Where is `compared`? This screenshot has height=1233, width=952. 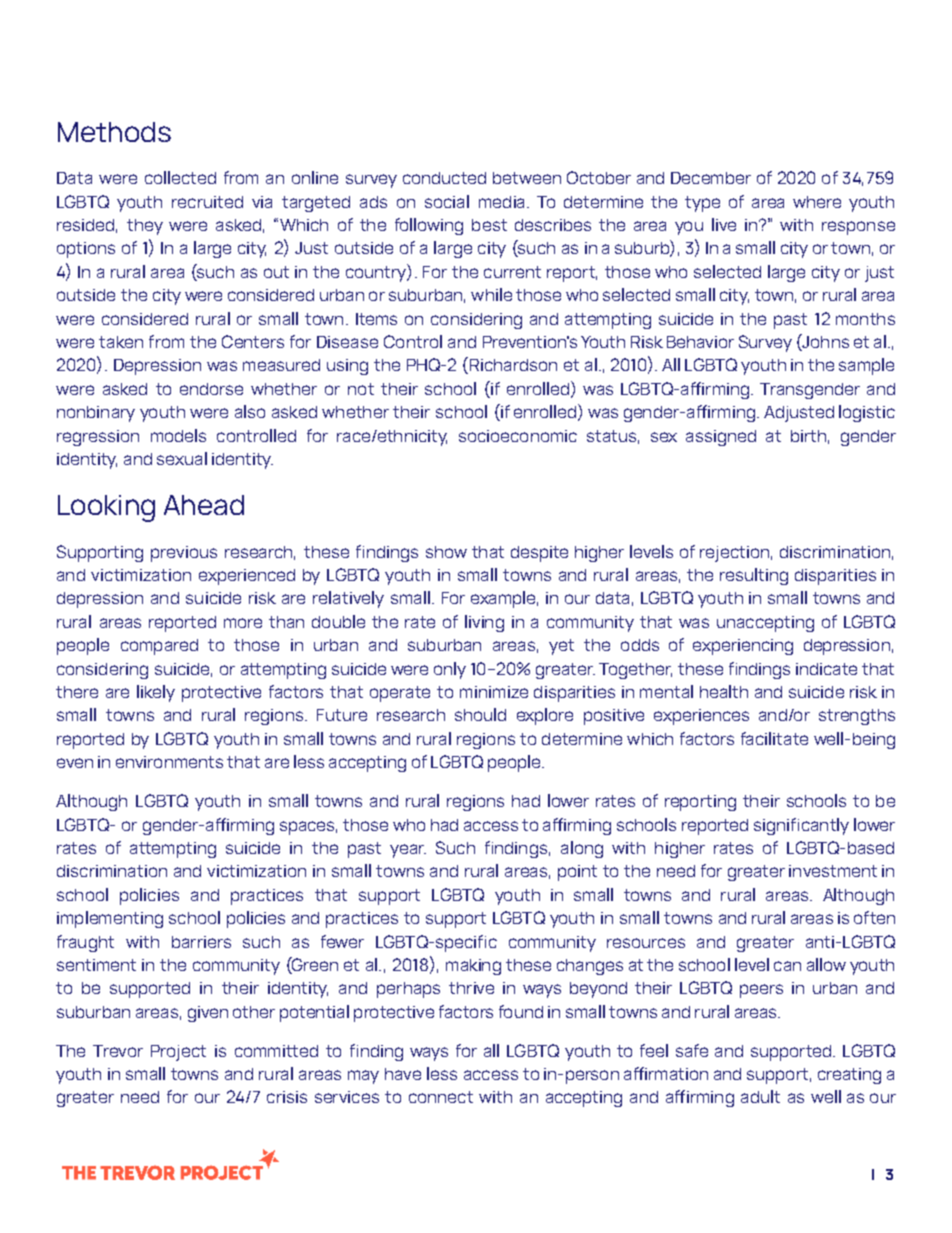
compared is located at coordinates (159, 647).
